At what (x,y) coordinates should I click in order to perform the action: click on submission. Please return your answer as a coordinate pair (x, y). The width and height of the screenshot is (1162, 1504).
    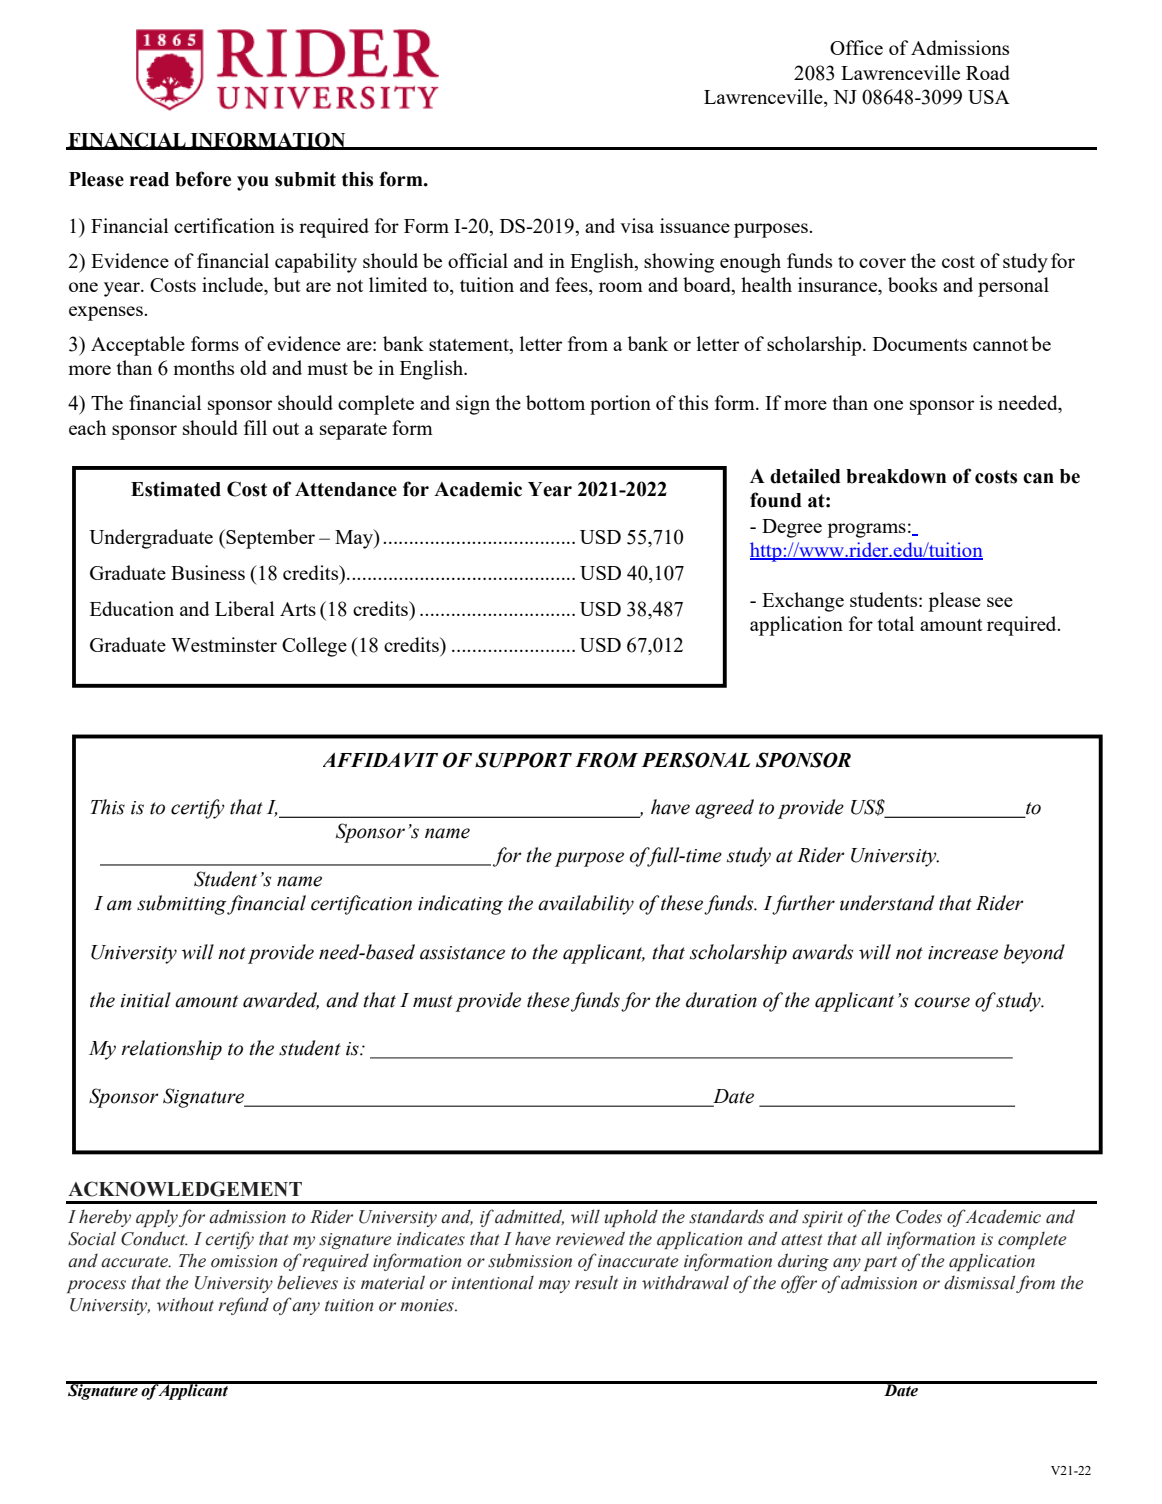
    Looking at the image, I should click on (530, 1260).
